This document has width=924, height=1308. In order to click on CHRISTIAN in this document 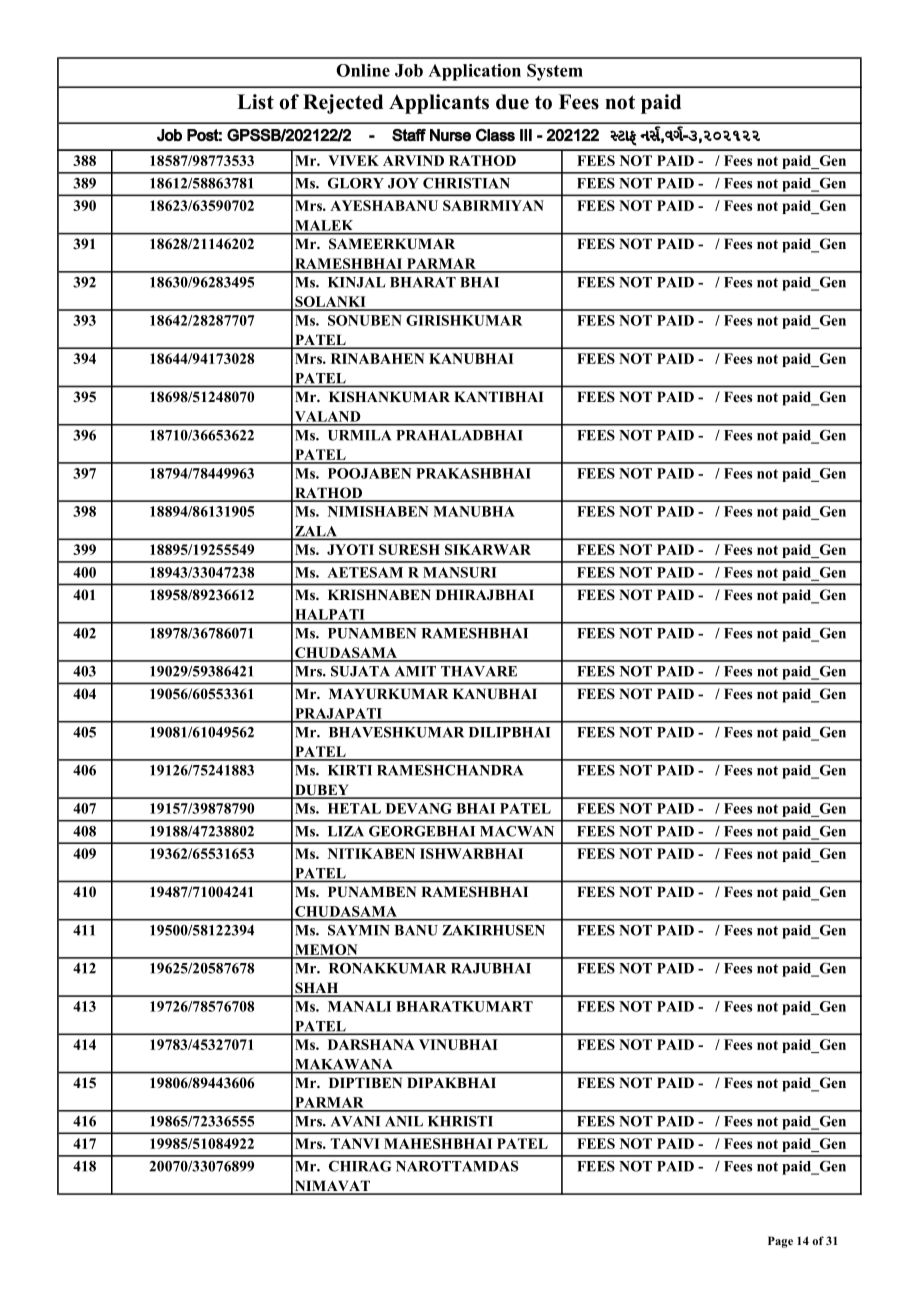, I will do `click(466, 183)`.
